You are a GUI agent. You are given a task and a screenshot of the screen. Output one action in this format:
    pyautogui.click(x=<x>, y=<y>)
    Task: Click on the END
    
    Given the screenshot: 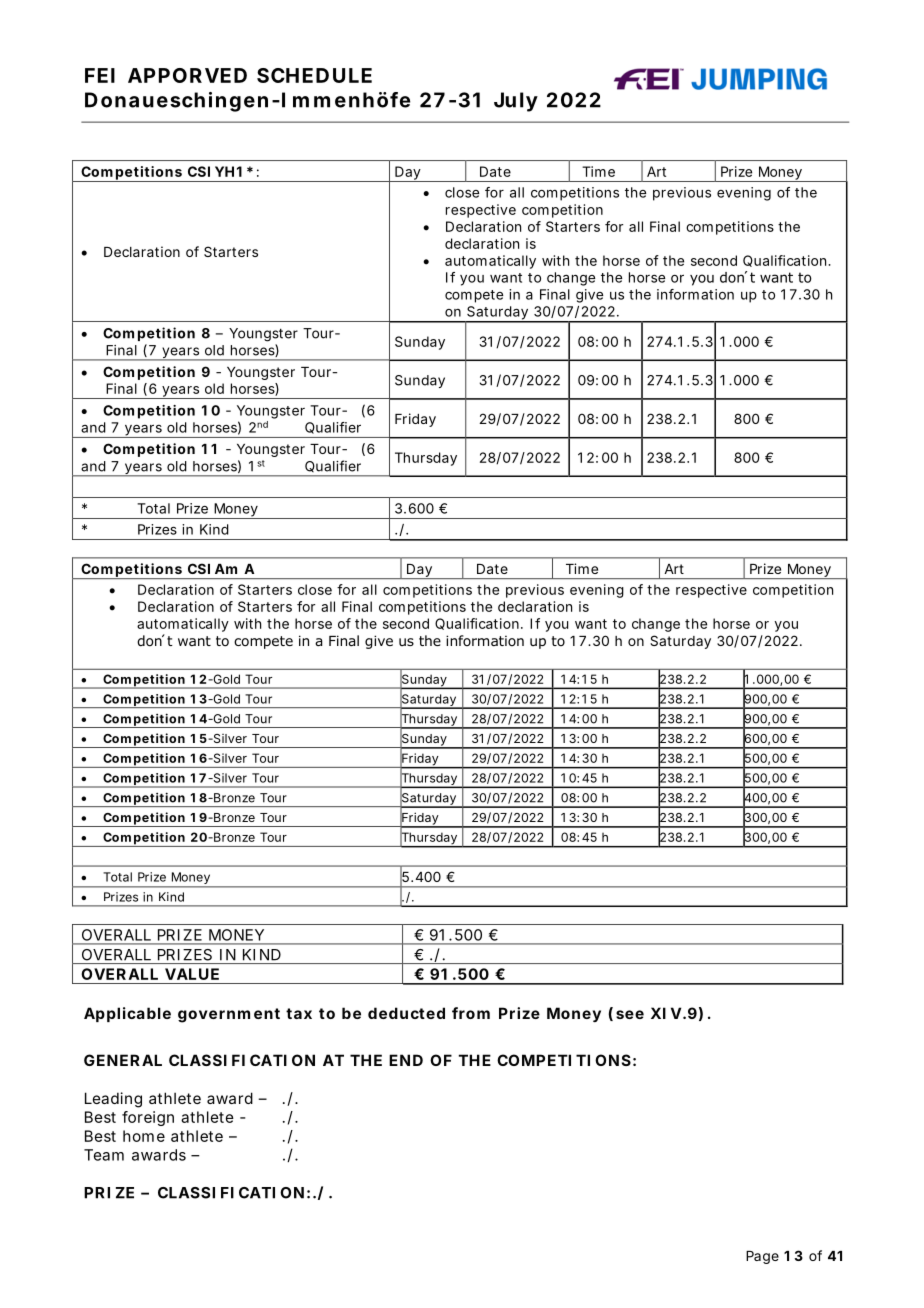 What is the action you would take?
    pyautogui.click(x=406, y=1060)
